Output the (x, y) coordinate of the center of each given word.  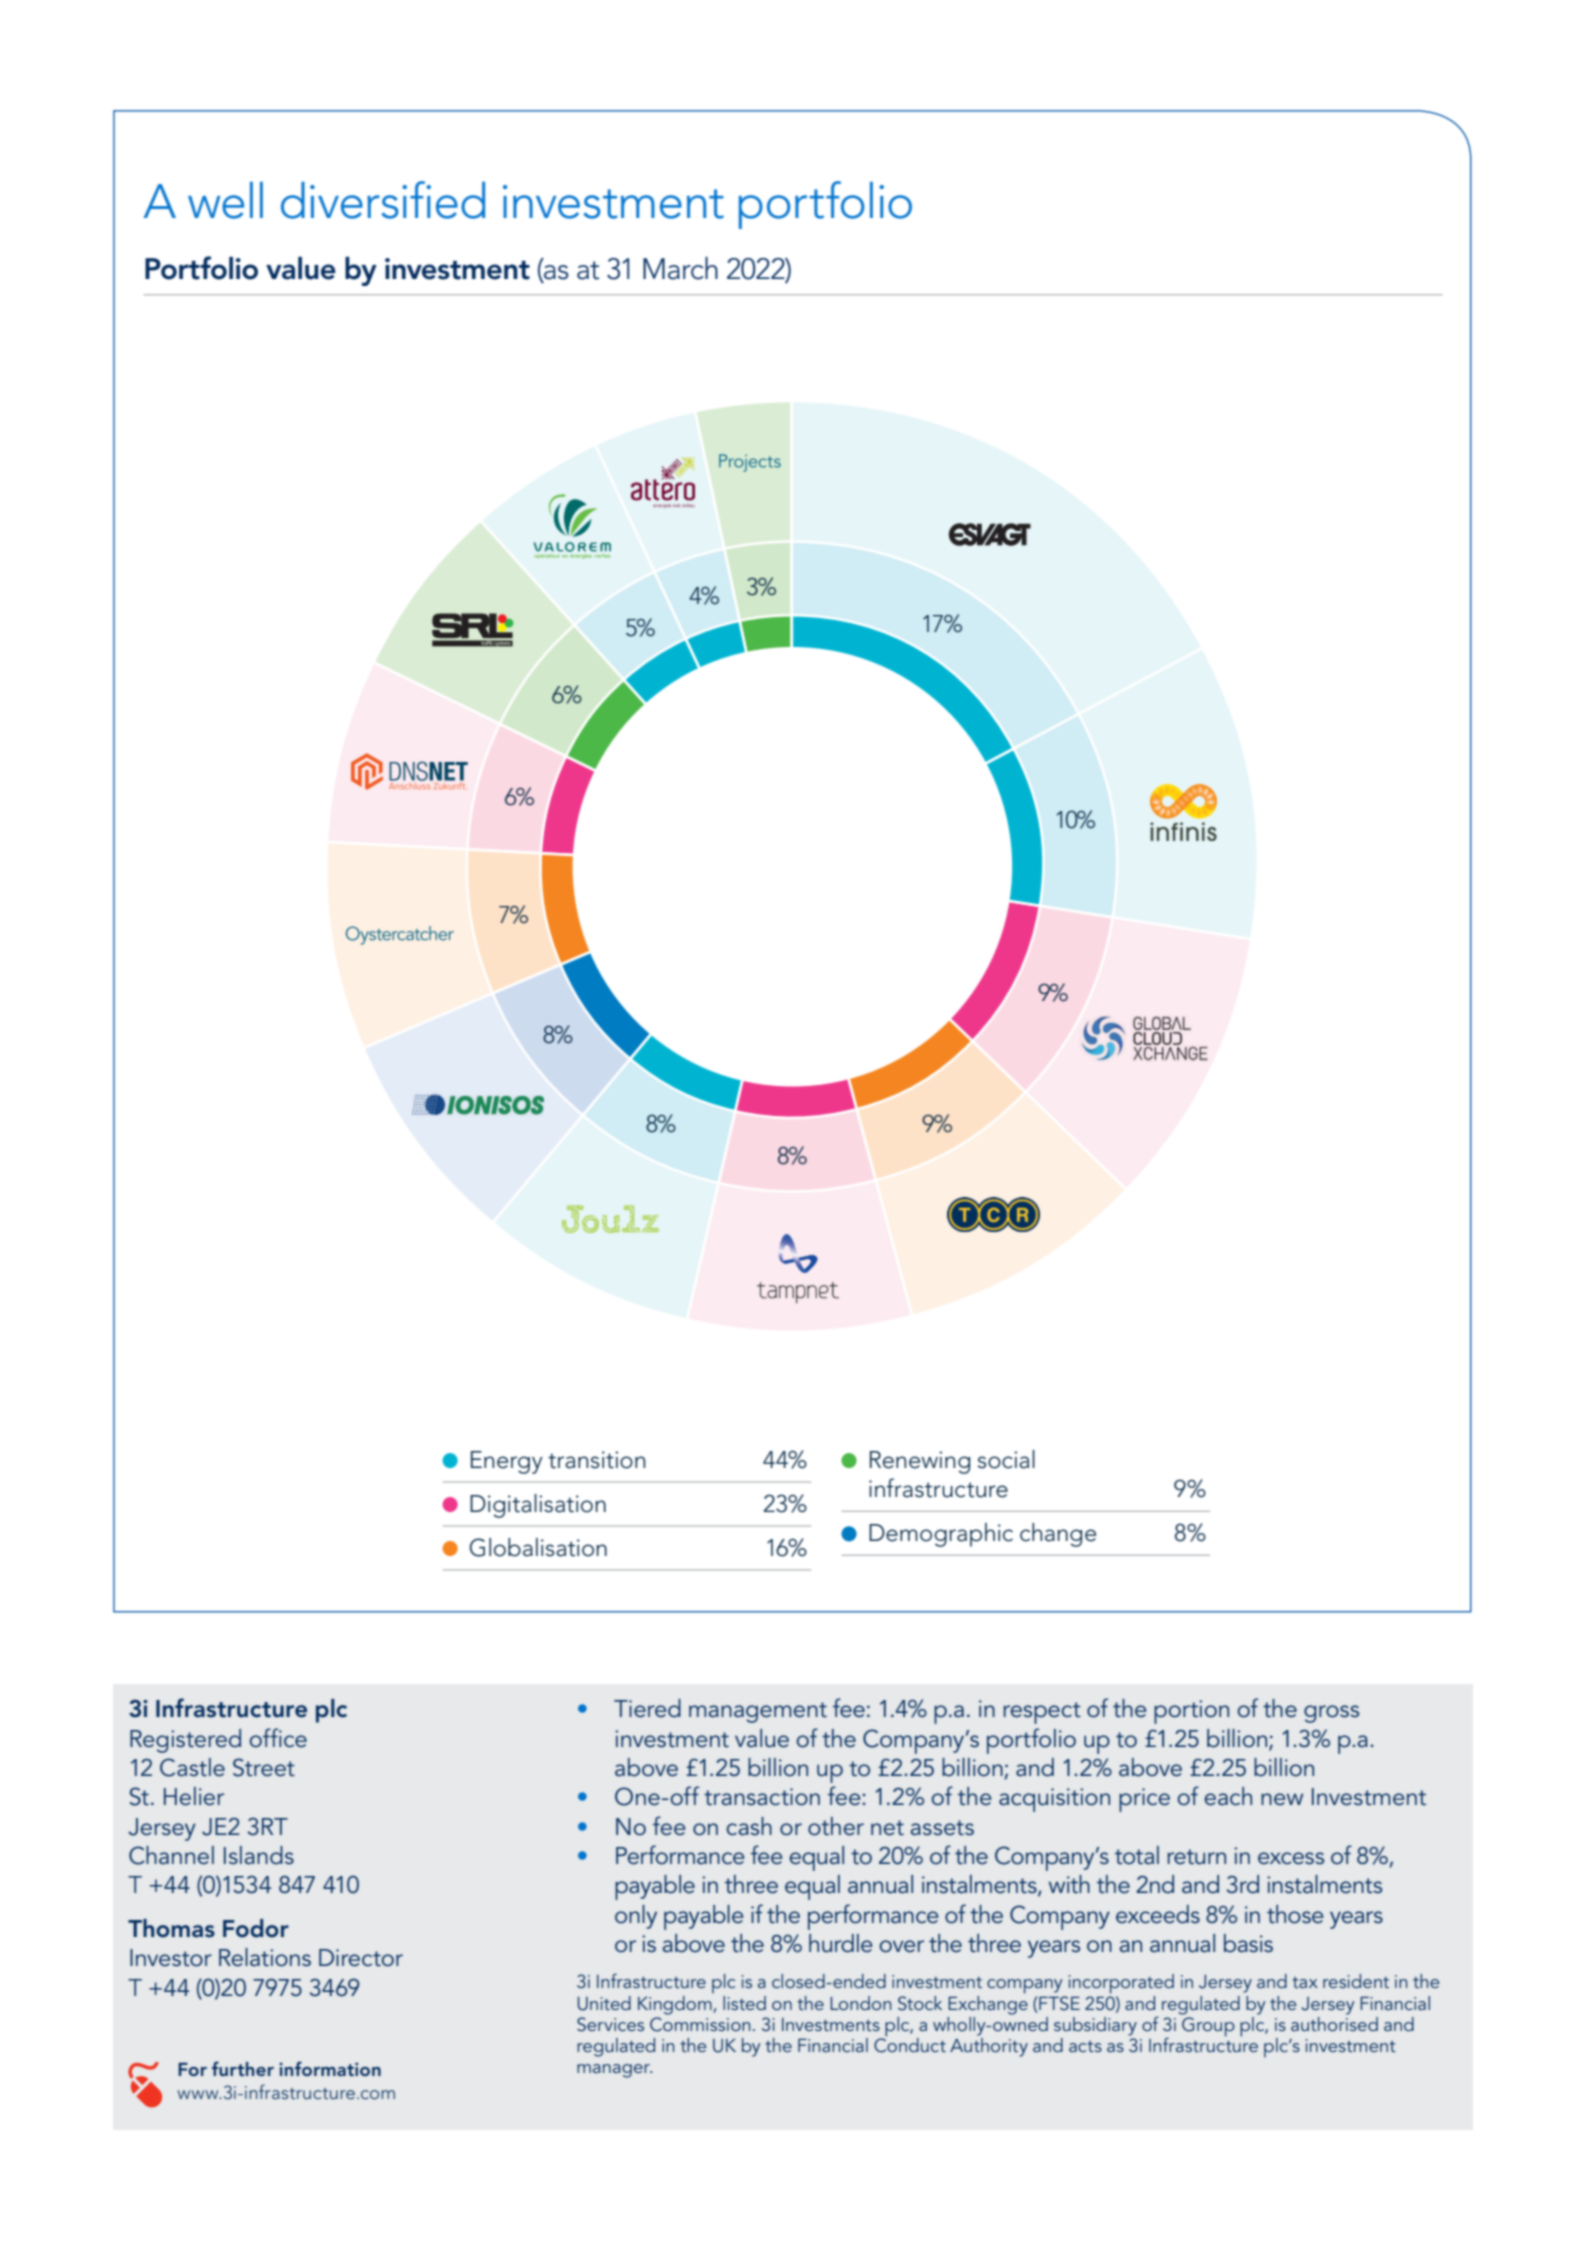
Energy (507, 1462)
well (225, 200)
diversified (383, 200)
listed (744, 2003)
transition (596, 1460)
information (330, 2068)
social (1006, 1459)
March (680, 268)
